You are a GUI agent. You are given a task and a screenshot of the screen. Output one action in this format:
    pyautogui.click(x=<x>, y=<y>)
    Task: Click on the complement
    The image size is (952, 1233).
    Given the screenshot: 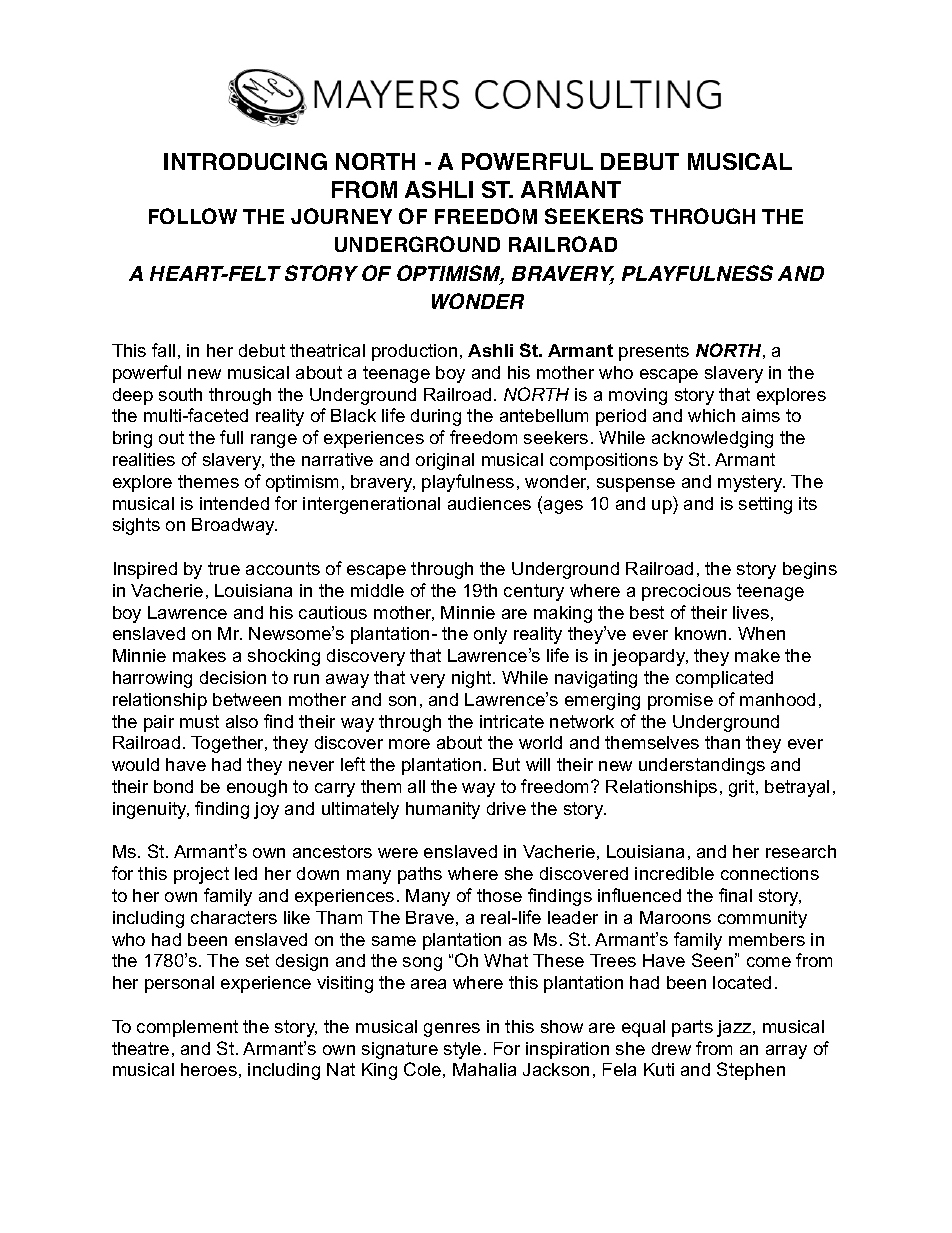 What is the action you would take?
    pyautogui.click(x=187, y=1028)
